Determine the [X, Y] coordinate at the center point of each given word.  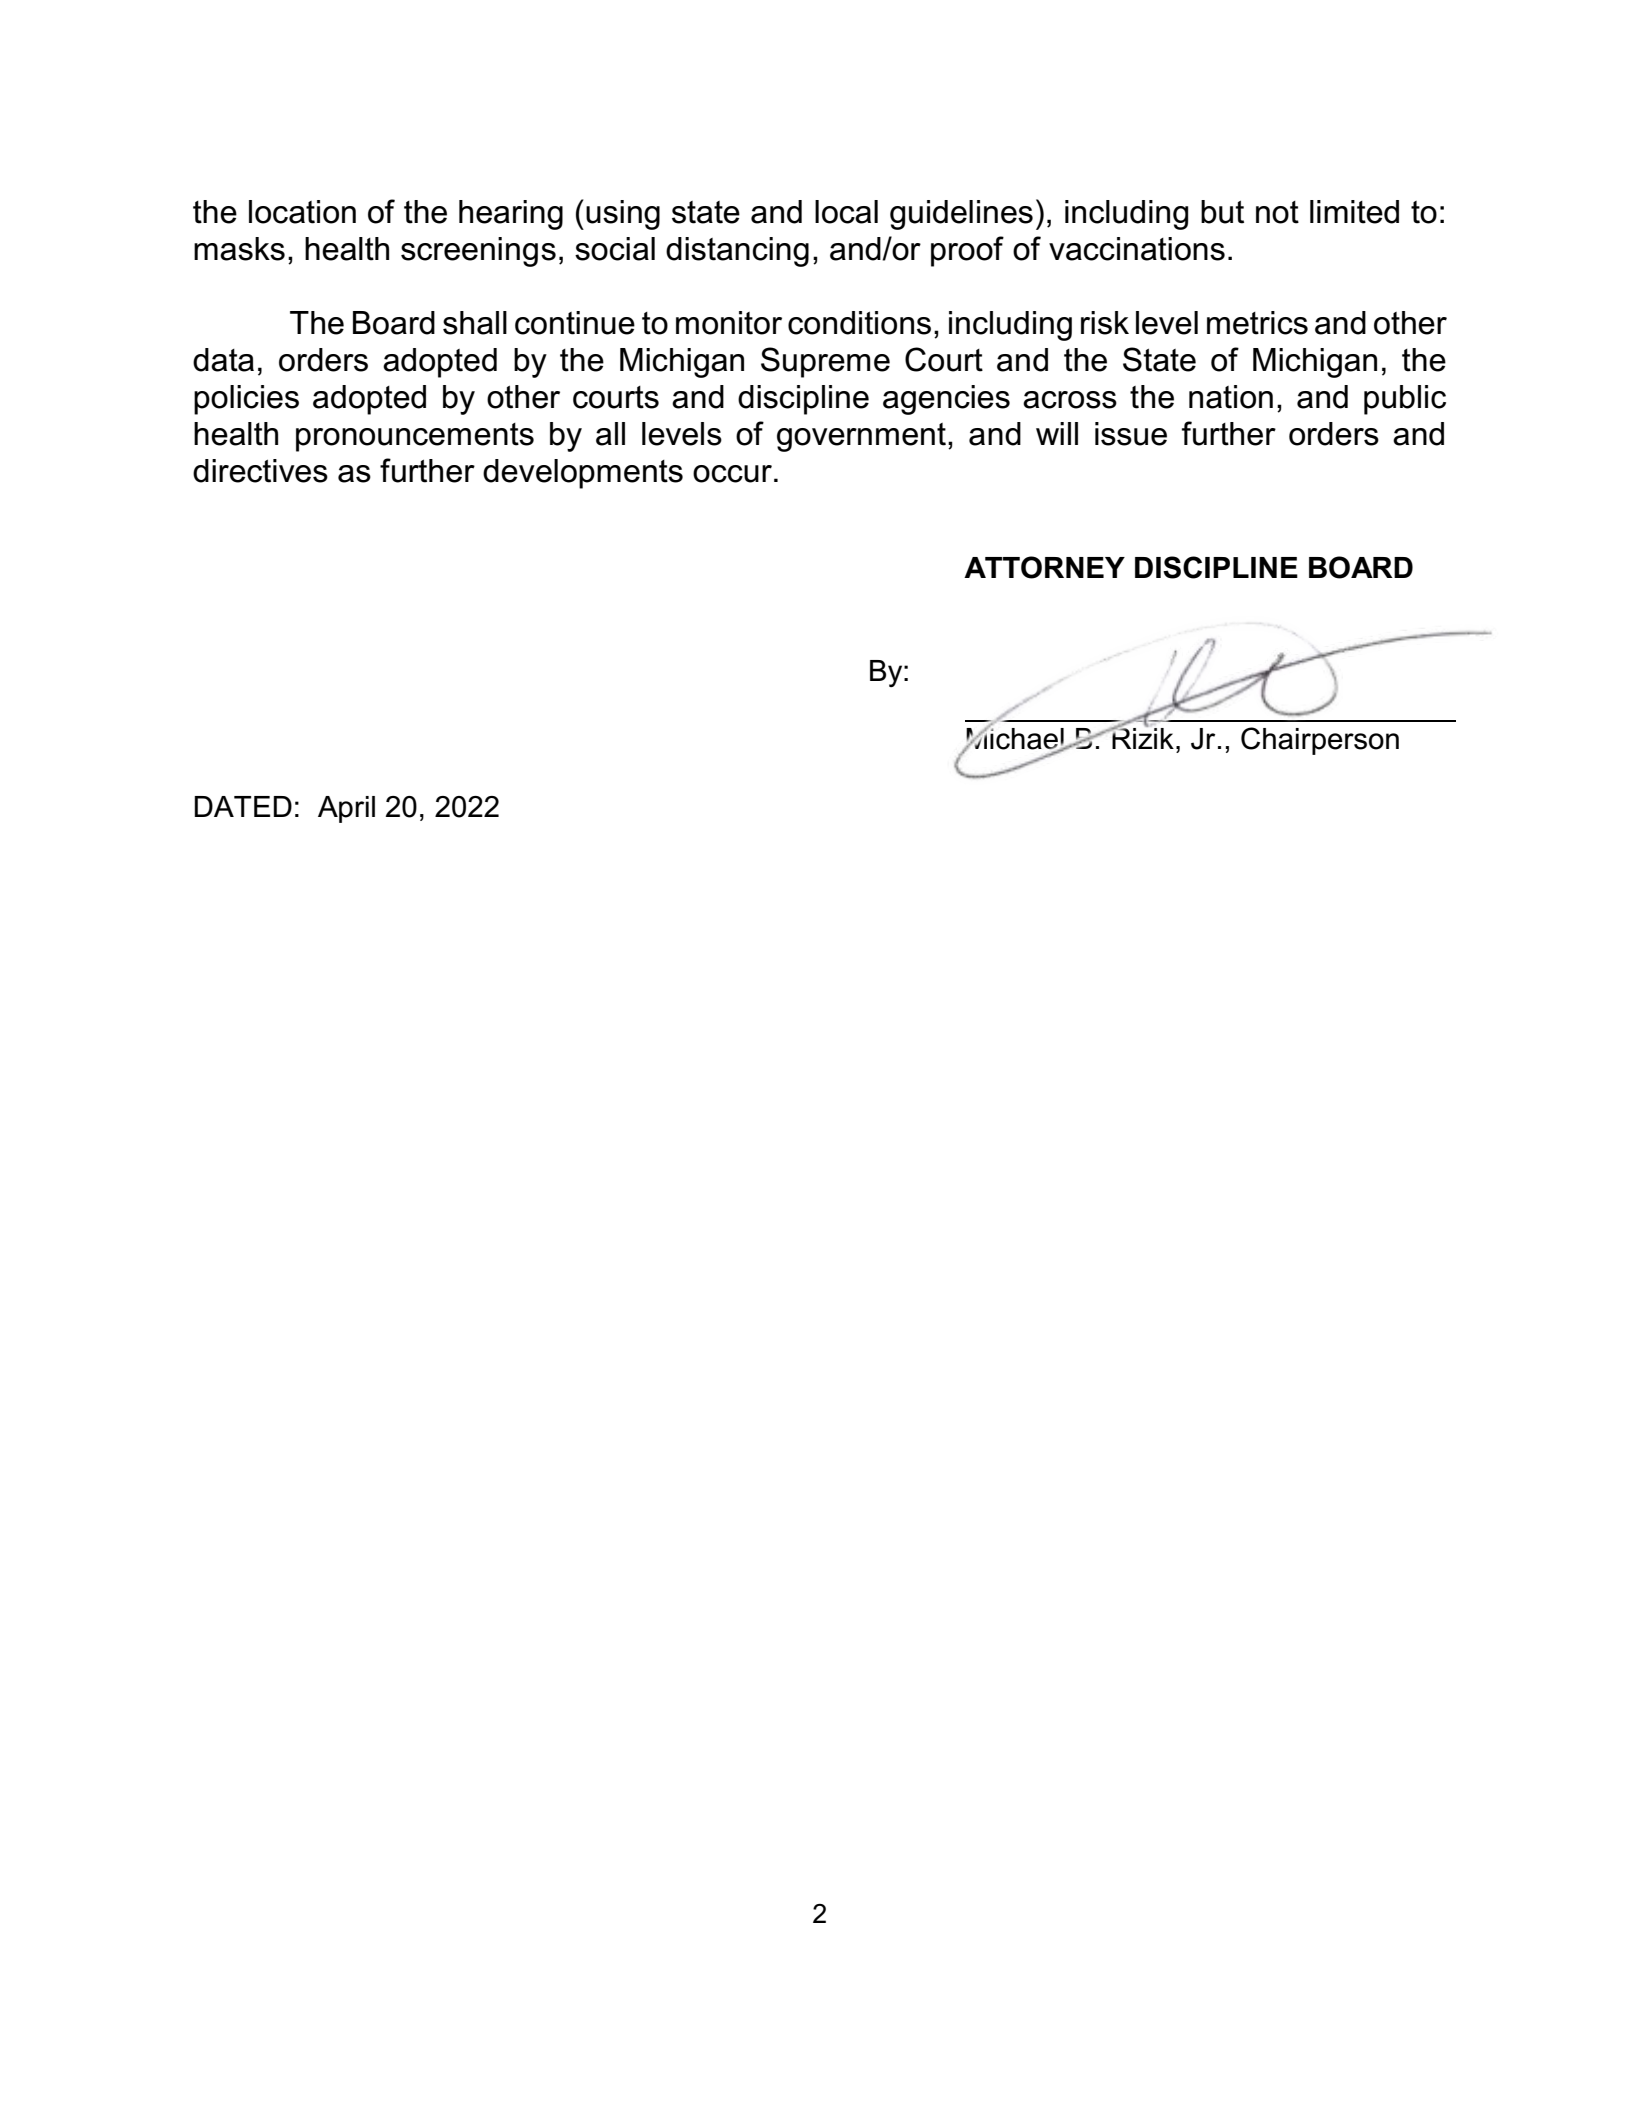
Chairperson [1320, 741]
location [302, 212]
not [1277, 212]
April [346, 809]
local [846, 212]
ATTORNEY [1044, 567]
